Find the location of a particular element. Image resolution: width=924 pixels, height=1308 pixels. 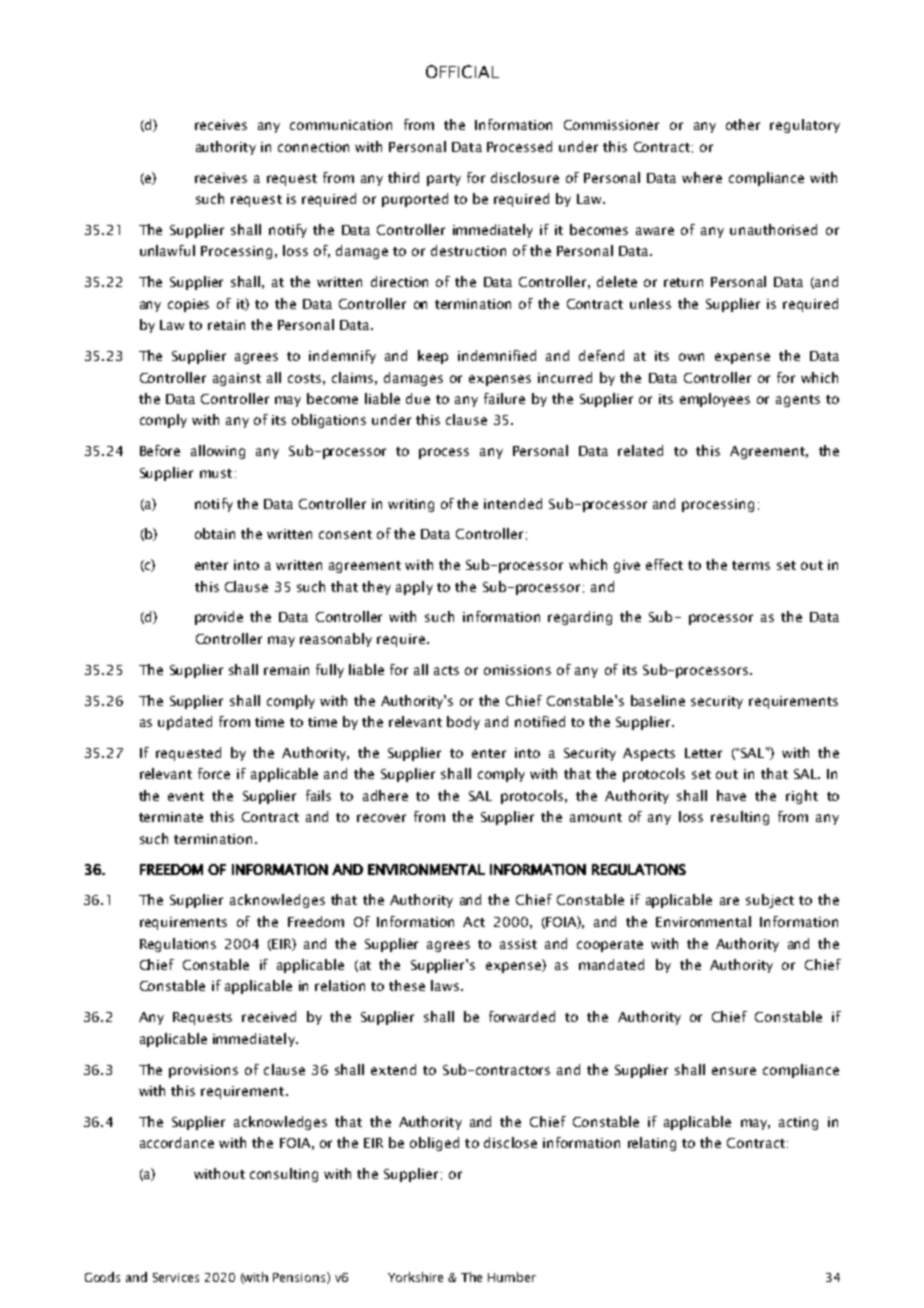

event is located at coordinates (186, 796).
